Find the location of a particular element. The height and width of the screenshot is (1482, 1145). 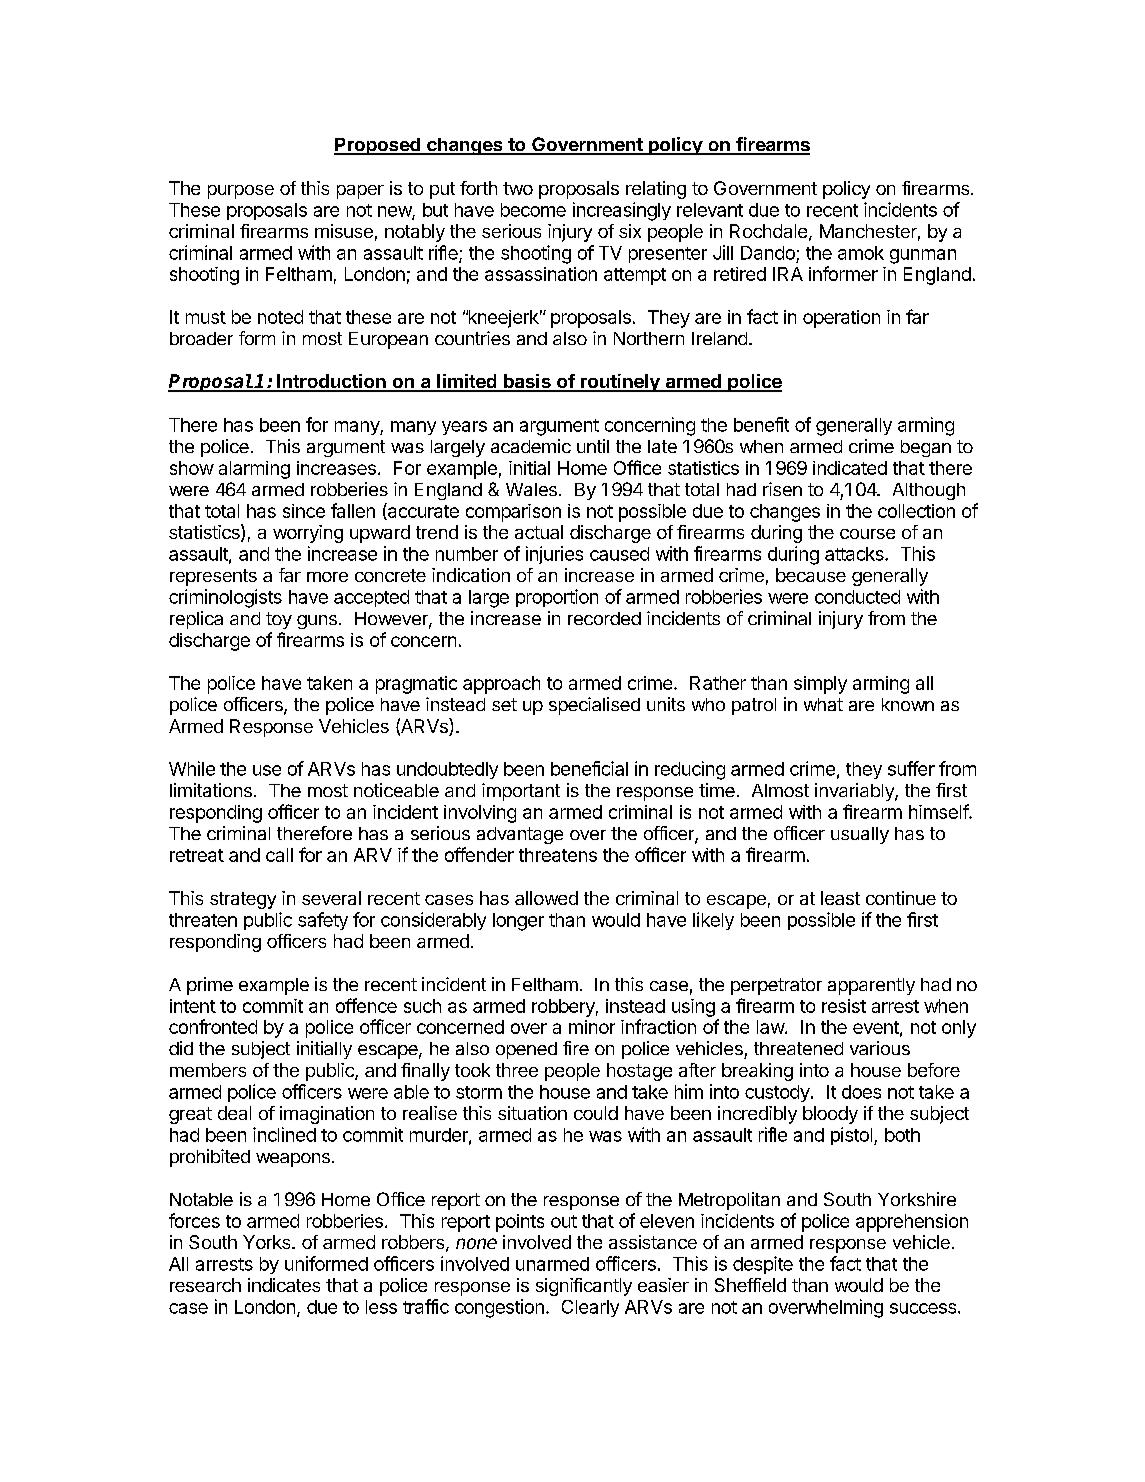

indicates is located at coordinates (284, 1285).
